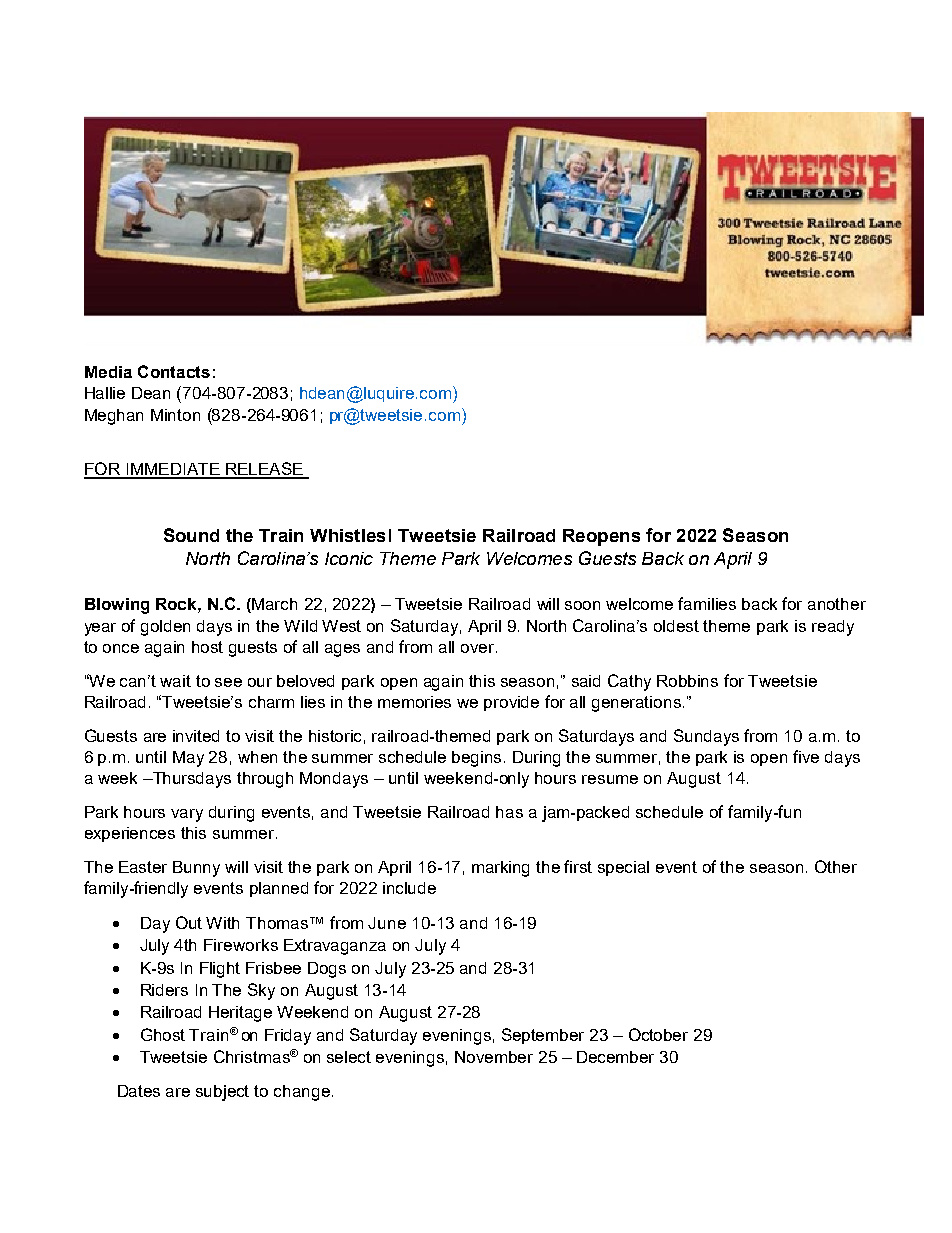  Describe the element at coordinates (658, 1034) in the page. I see `October` at that location.
